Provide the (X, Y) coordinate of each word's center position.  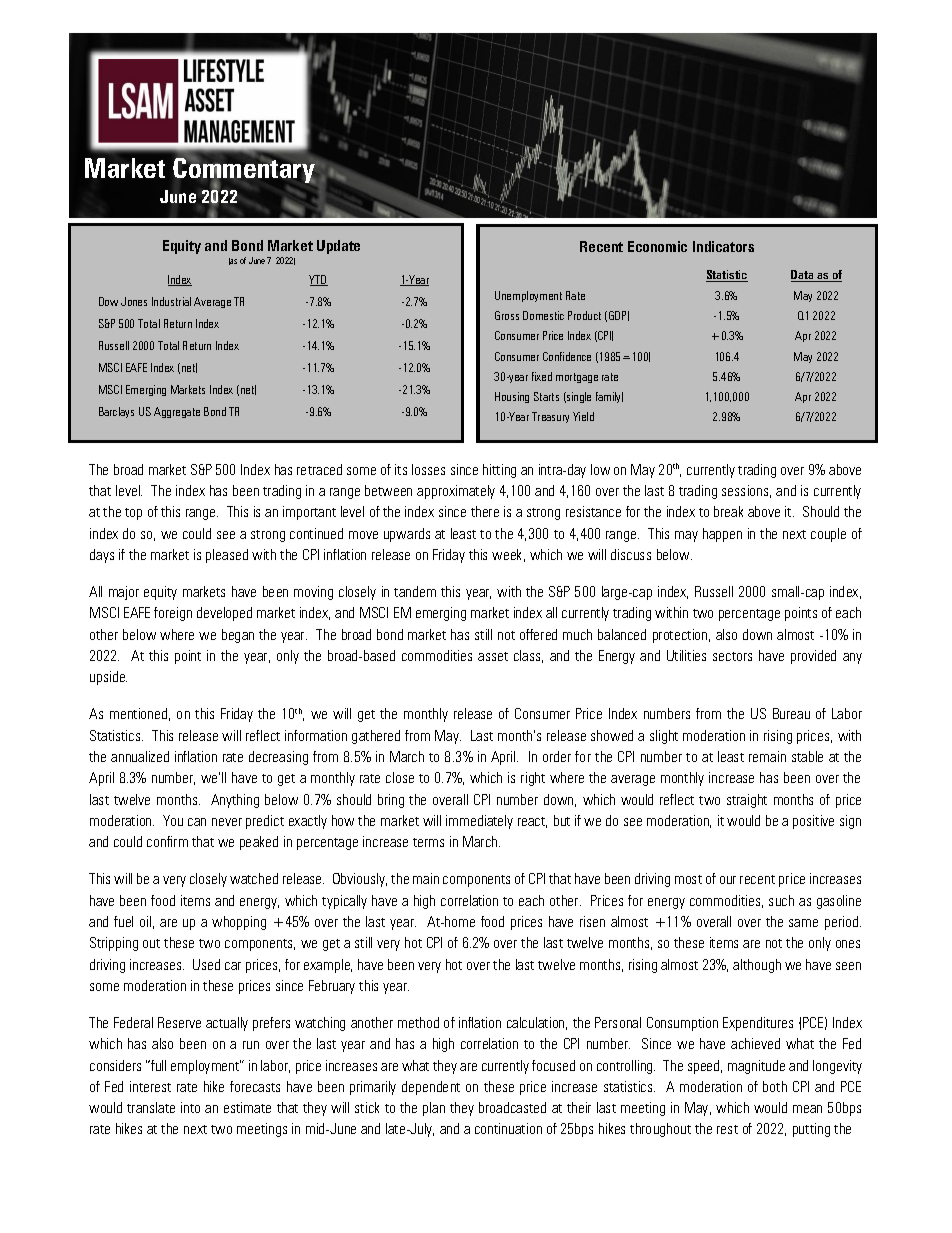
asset (493, 656)
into (190, 1107)
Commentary (245, 171)
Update (338, 247)
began (238, 636)
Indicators (723, 246)
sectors (732, 656)
